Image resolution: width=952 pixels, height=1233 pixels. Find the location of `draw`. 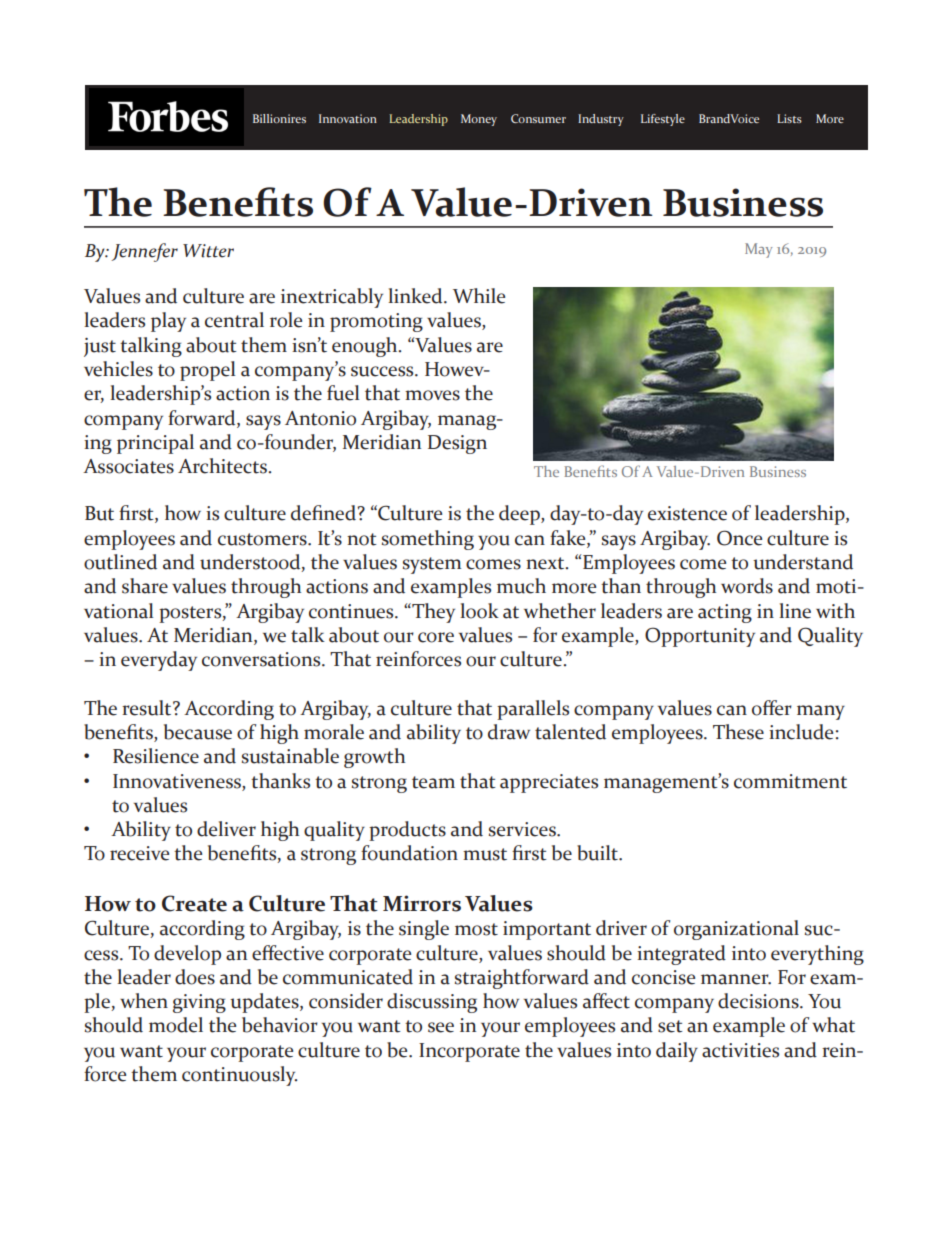

draw is located at coordinates (509, 732).
